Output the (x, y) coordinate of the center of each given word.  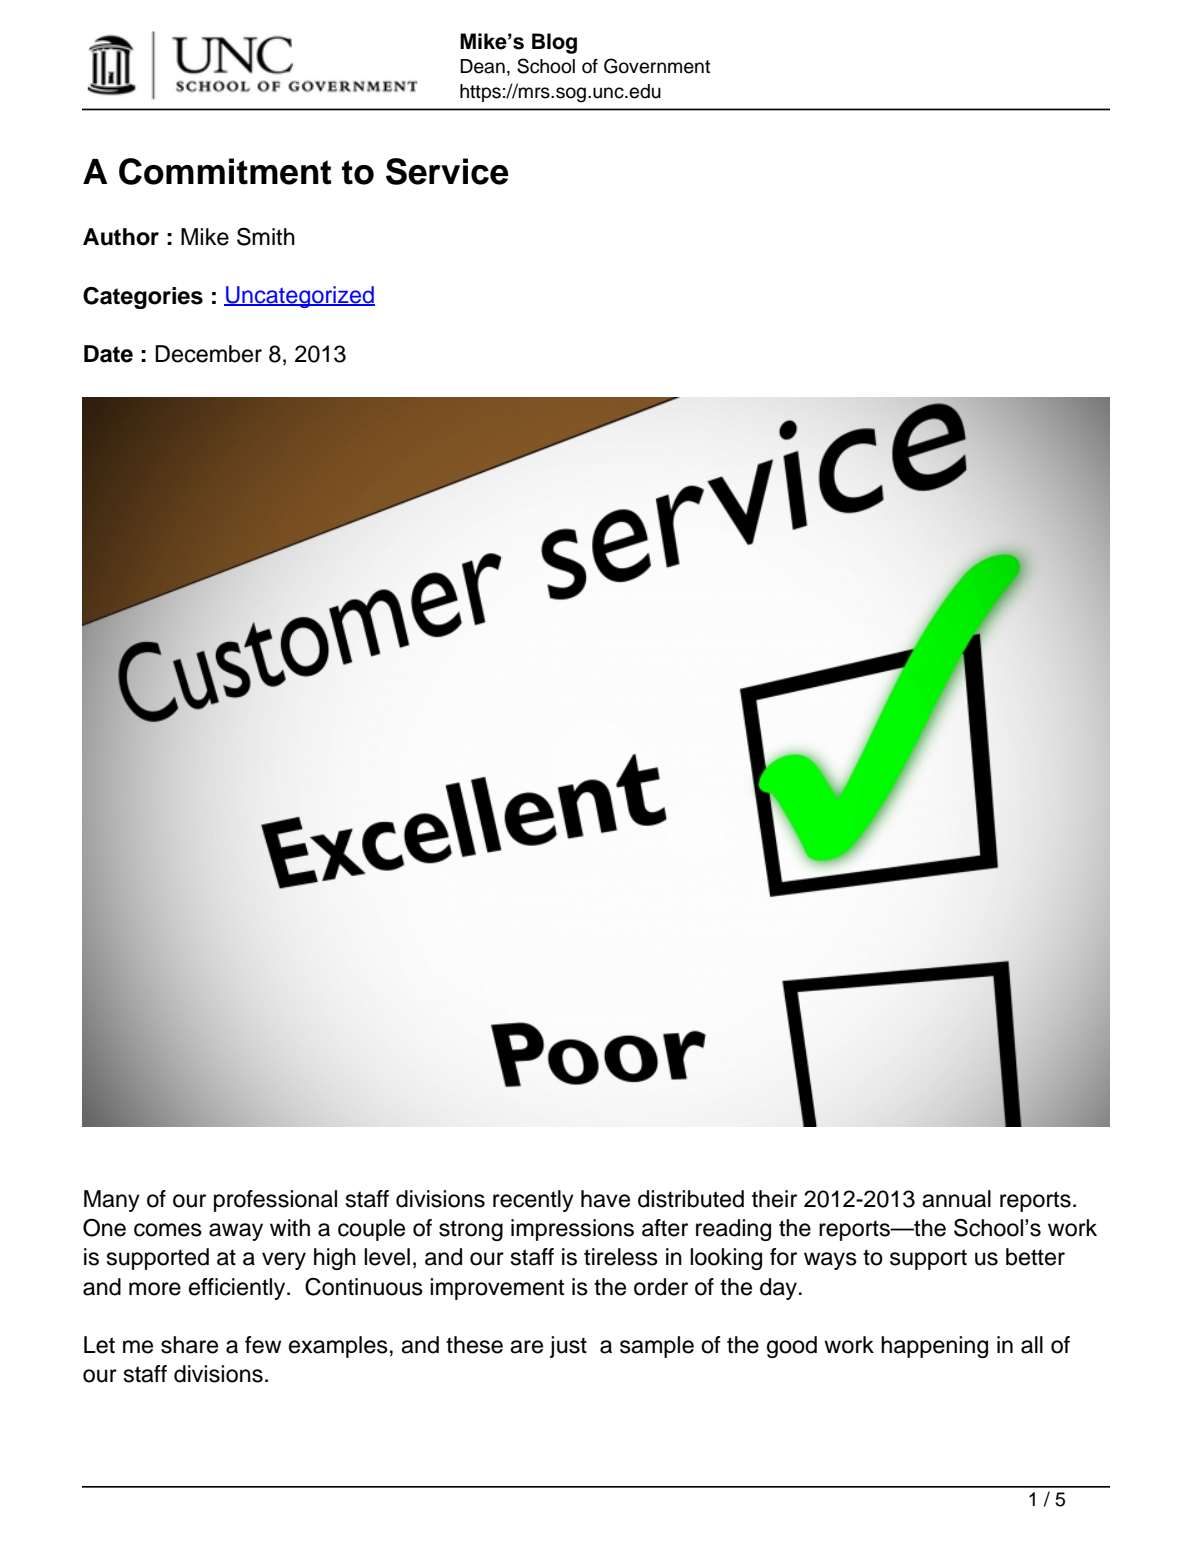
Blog (554, 43)
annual (956, 1199)
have (605, 1199)
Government (657, 66)
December (208, 354)
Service (447, 171)
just (568, 1347)
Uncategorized (299, 297)
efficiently (238, 1289)
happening (934, 1347)
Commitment (225, 171)
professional (275, 1201)
